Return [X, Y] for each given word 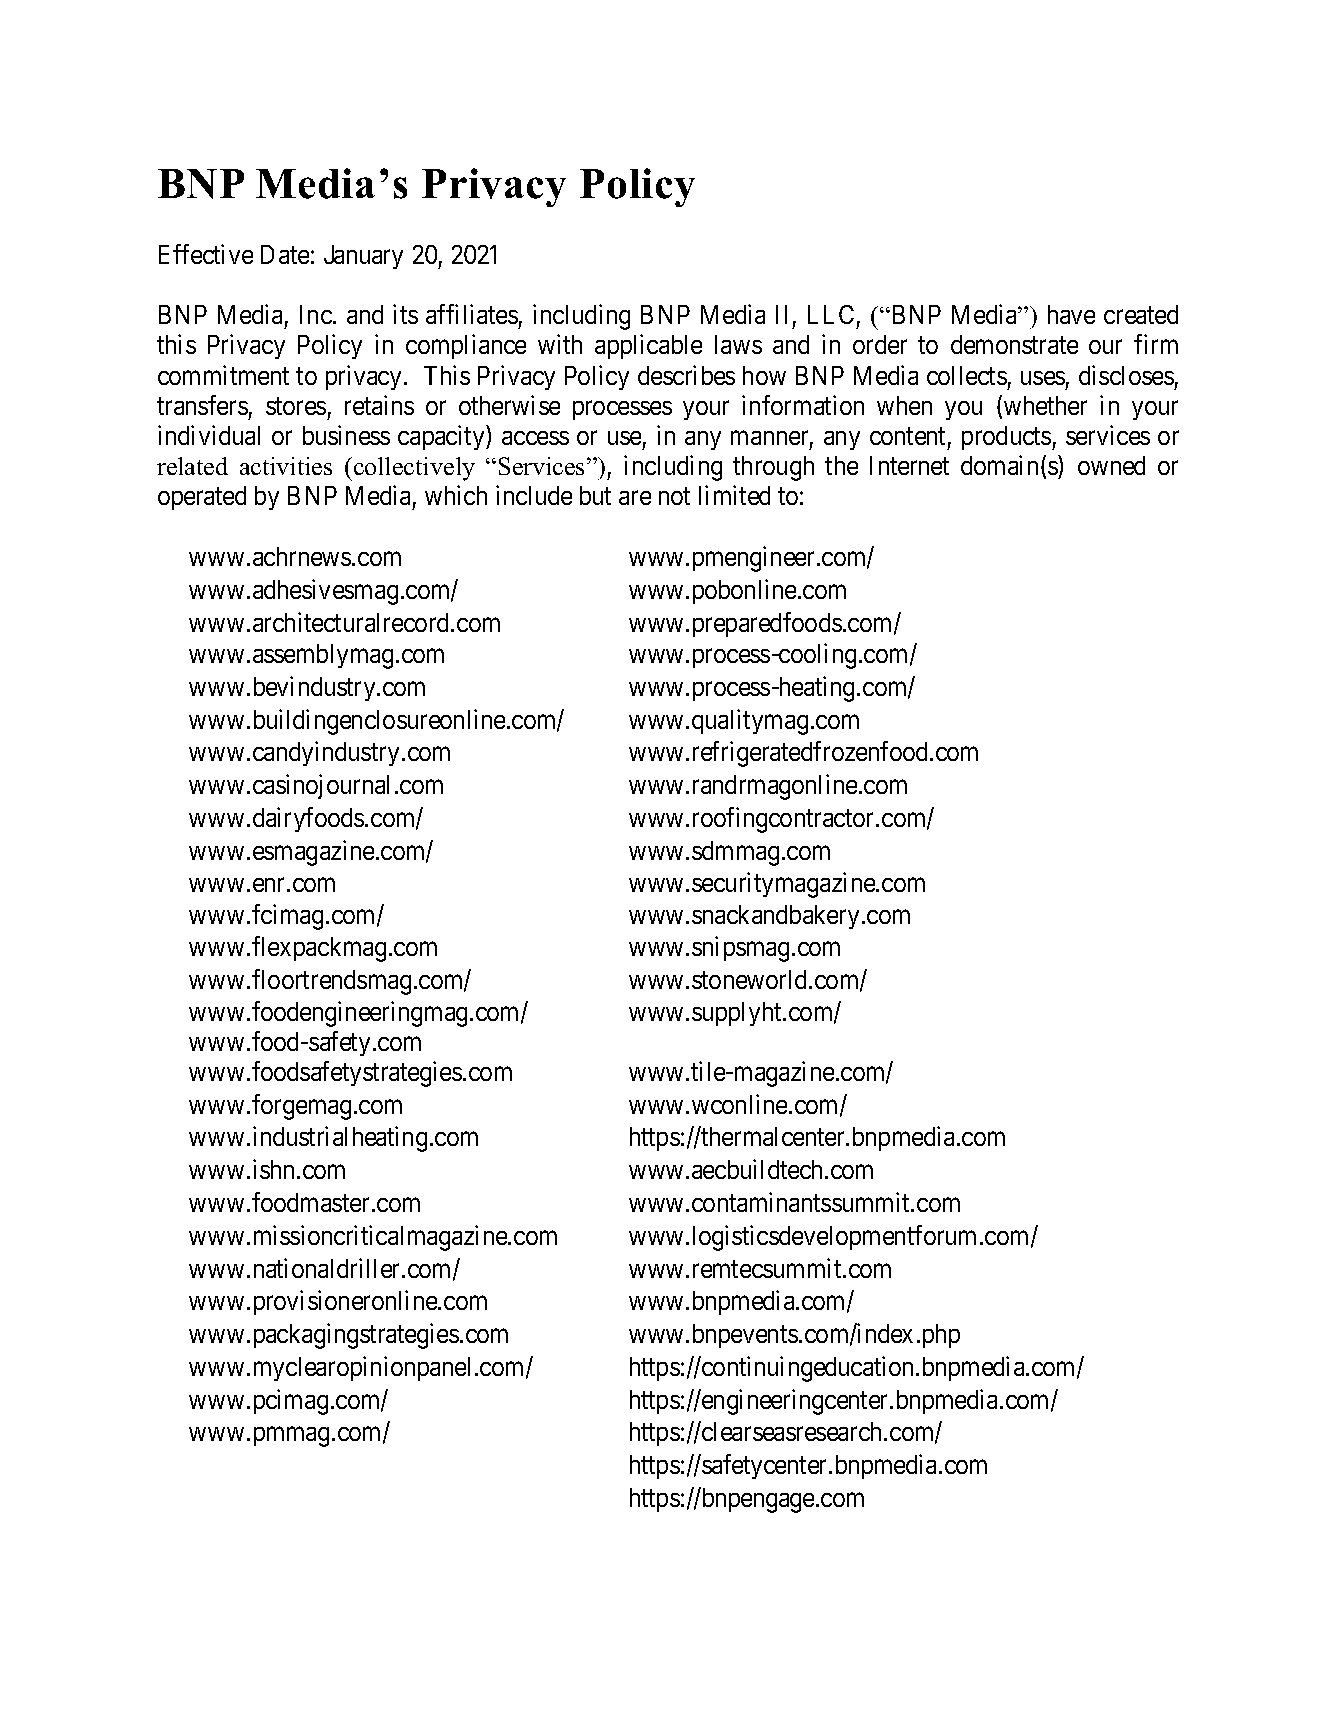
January [363, 257]
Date [285, 254]
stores [296, 406]
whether [1045, 405]
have [1071, 314]
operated [202, 498]
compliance [466, 347]
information [803, 405]
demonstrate [1014, 344]
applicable [648, 347]
